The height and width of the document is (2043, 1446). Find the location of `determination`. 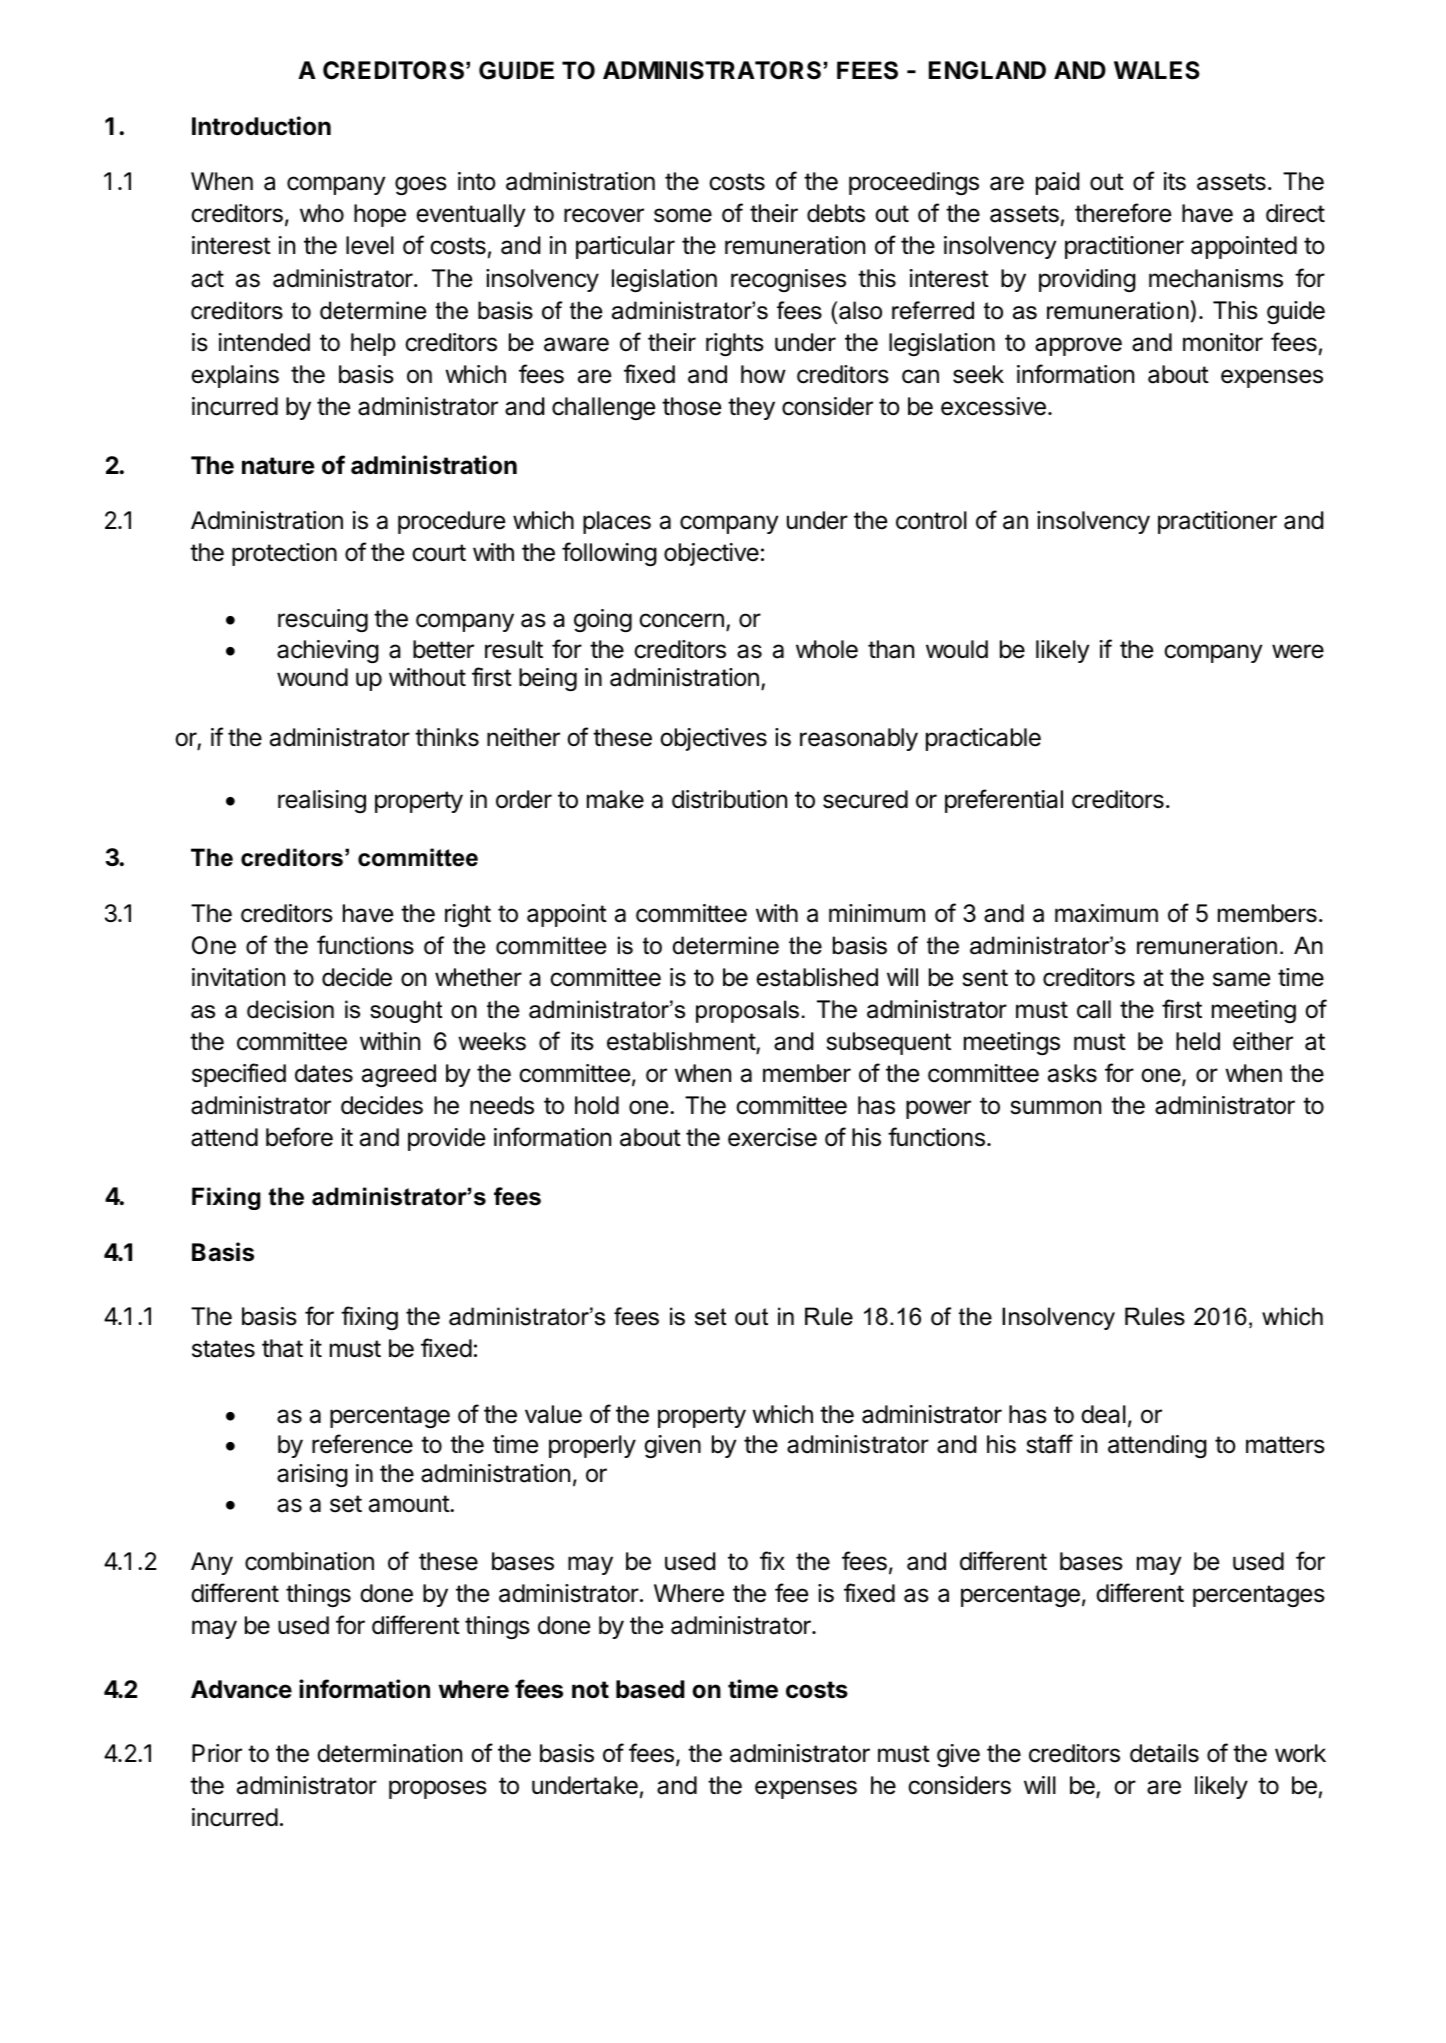

determination is located at coordinates (389, 1753).
